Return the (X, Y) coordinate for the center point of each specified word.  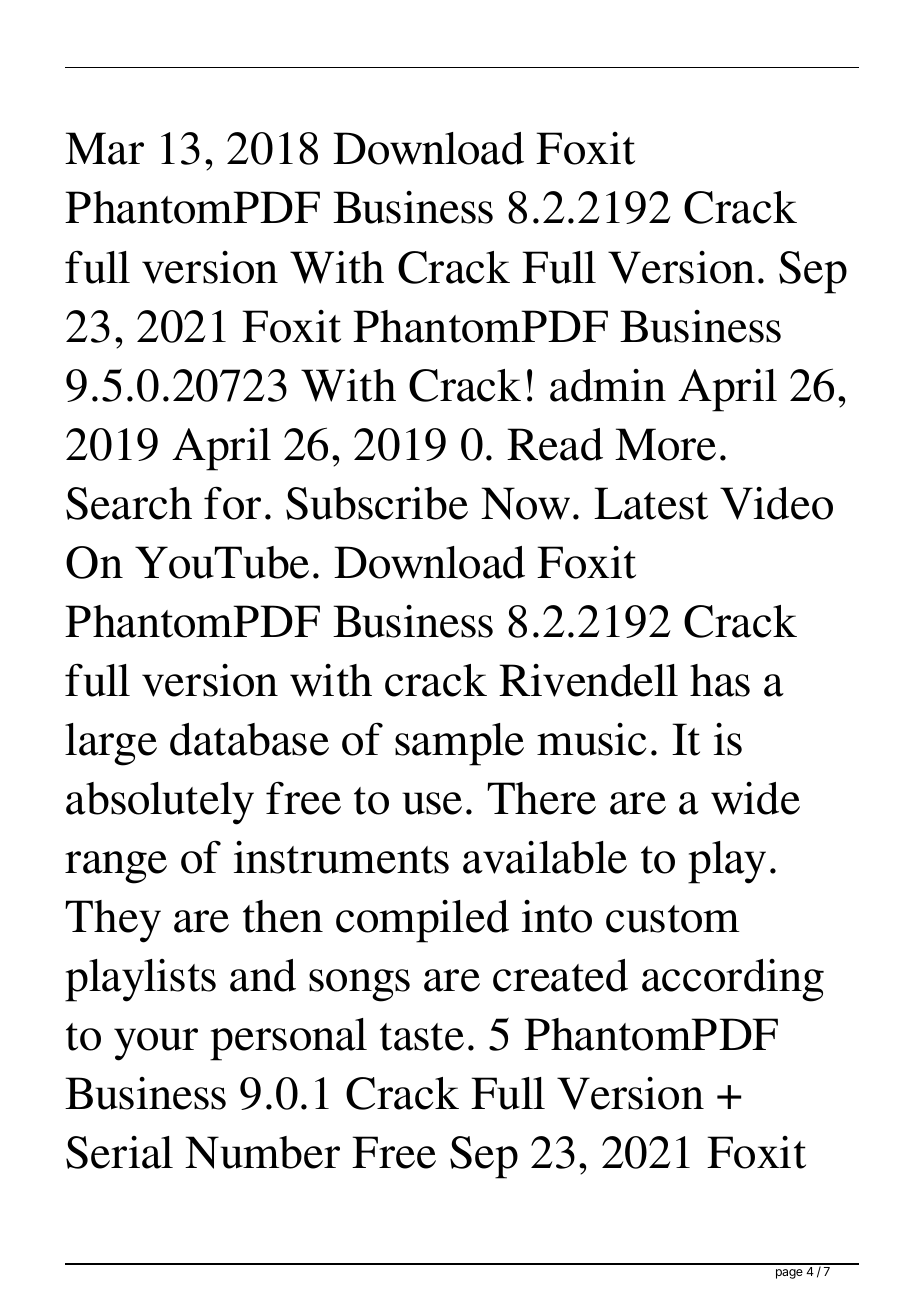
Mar (104, 148)
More (665, 444)
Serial (119, 1152)
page (789, 1274)
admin (608, 385)
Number (262, 1152)
